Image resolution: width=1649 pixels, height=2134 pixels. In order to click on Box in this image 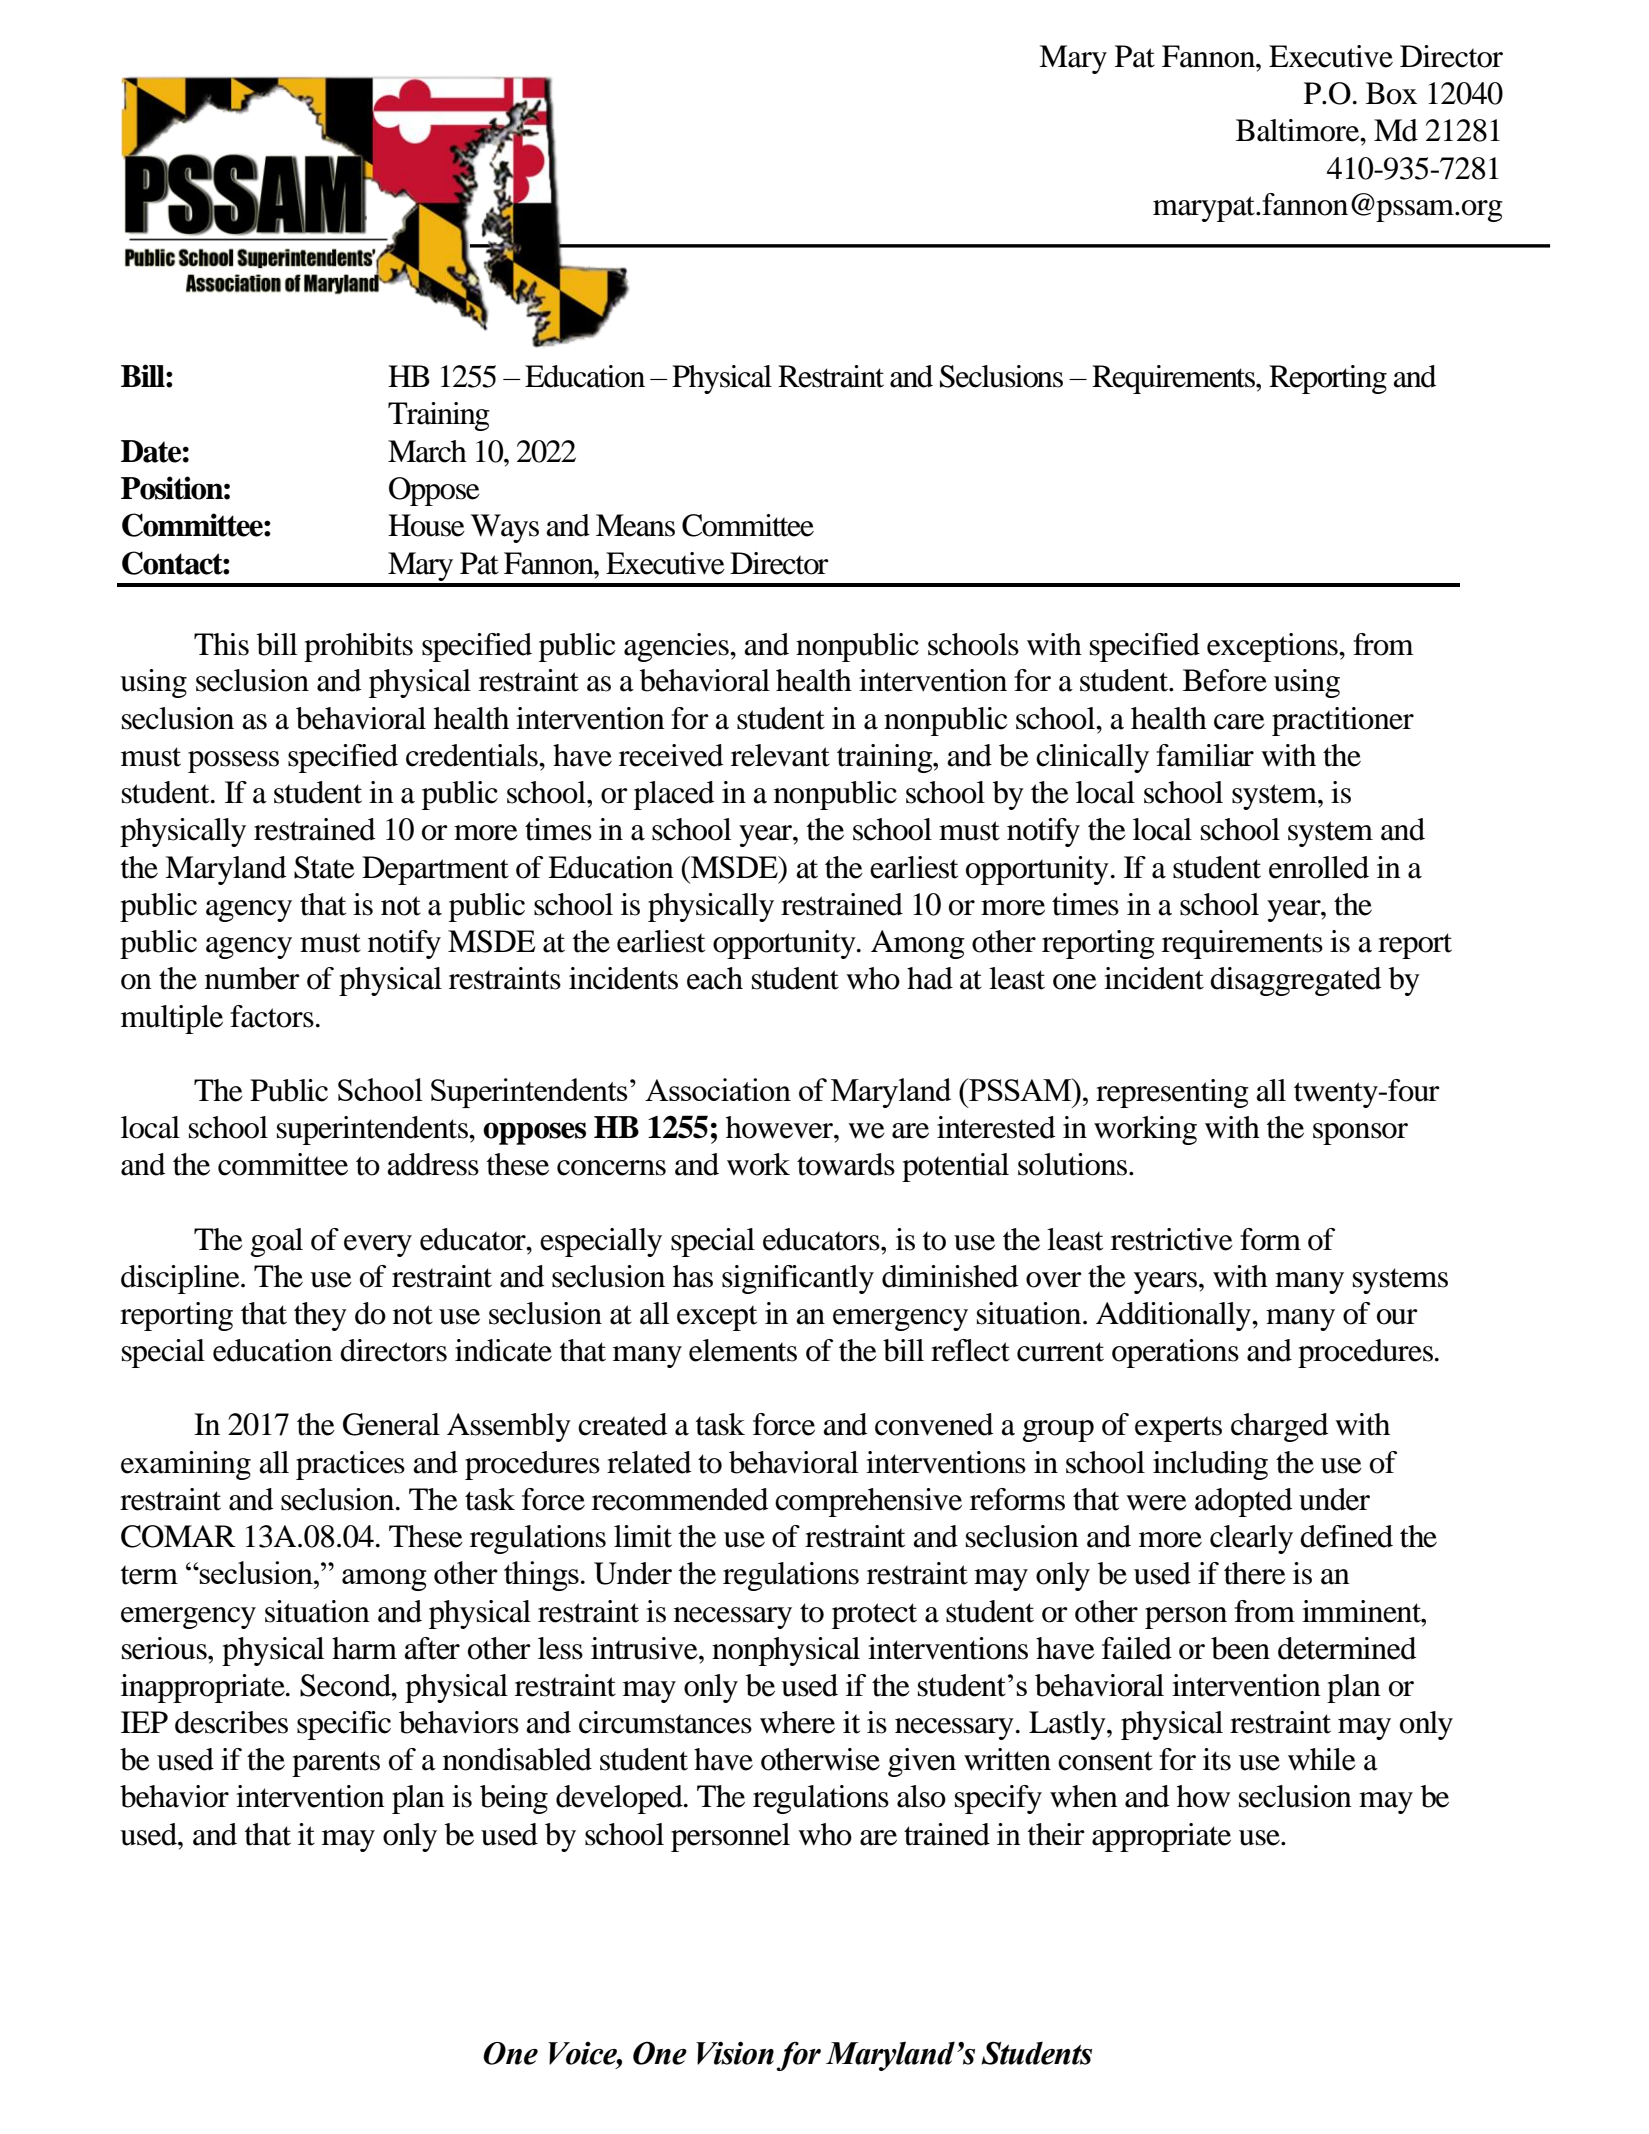, I will do `click(1391, 93)`.
